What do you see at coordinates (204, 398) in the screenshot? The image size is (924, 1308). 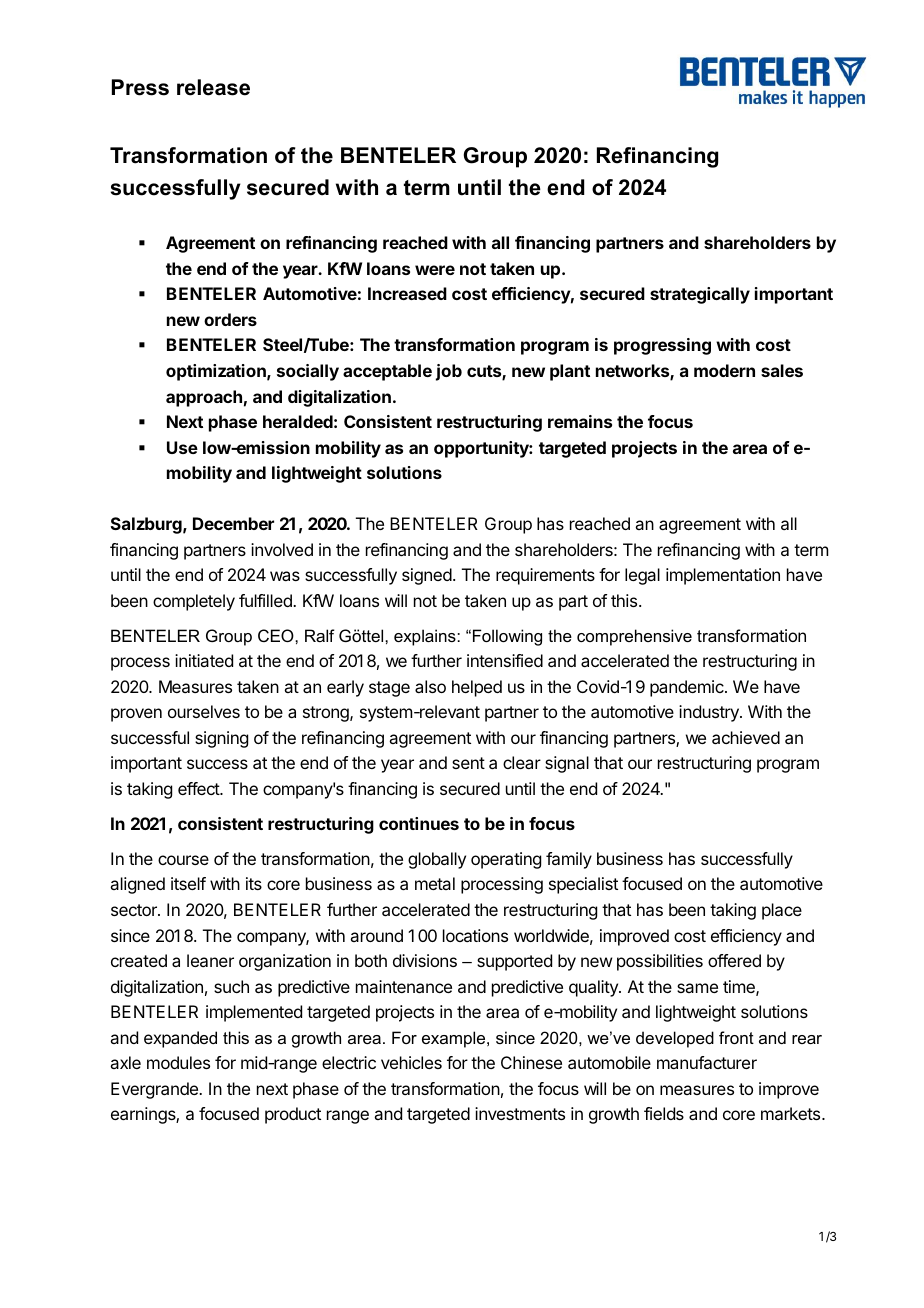 I see `approach` at bounding box center [204, 398].
